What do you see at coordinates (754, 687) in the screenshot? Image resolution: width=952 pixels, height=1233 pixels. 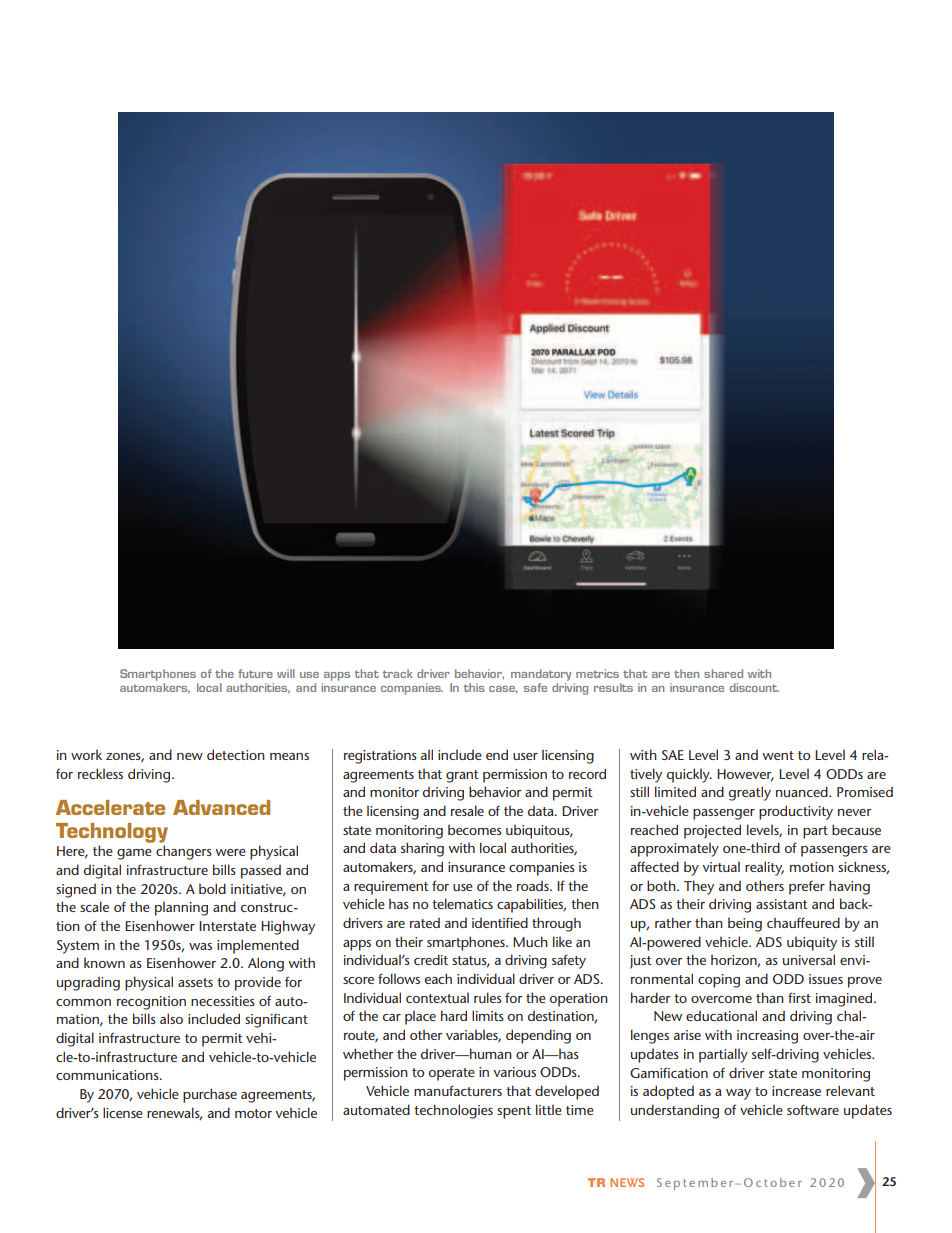 I see `discount` at bounding box center [754, 687].
